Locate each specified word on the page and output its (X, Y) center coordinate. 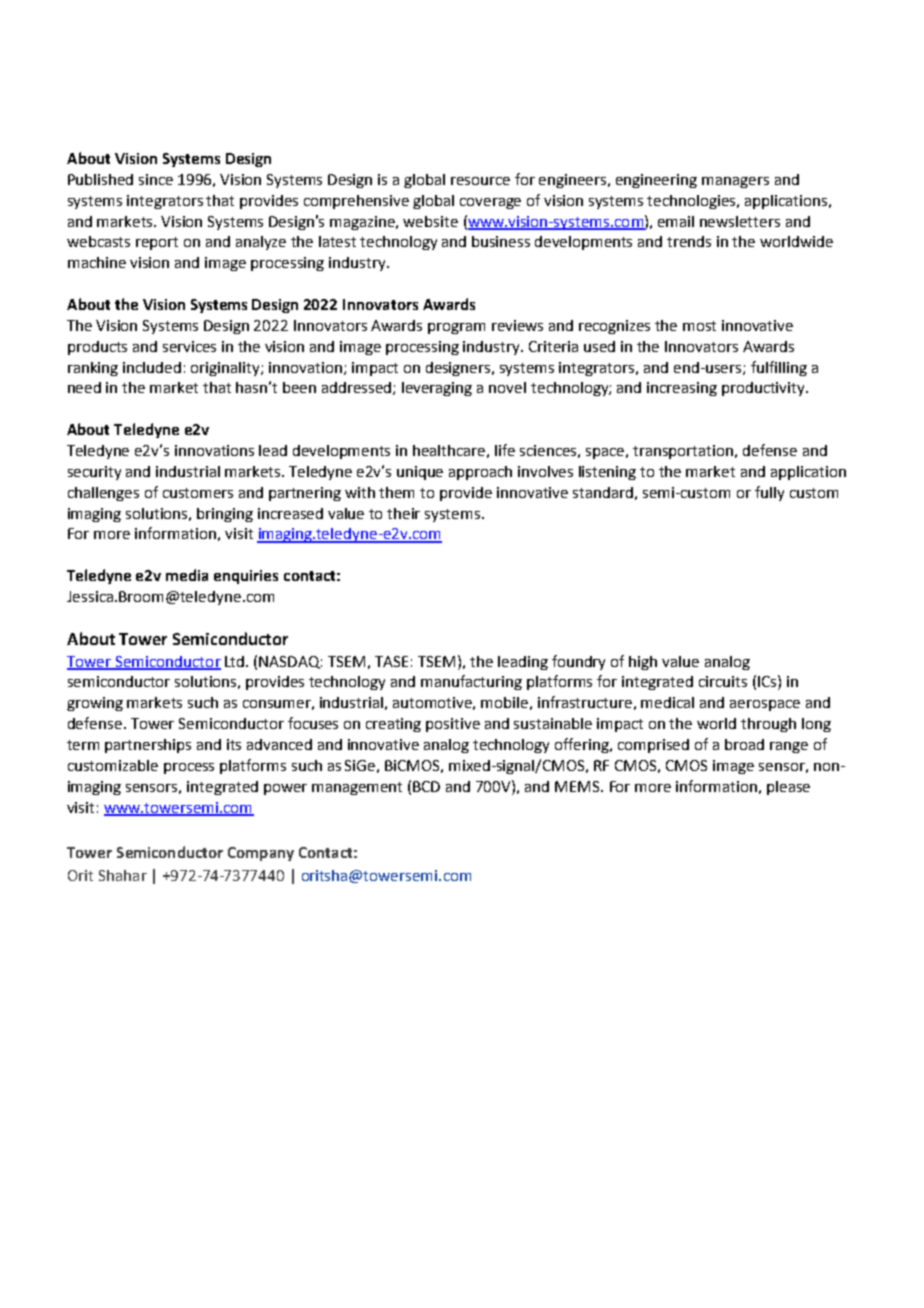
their (403, 513)
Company (261, 854)
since (156, 179)
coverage (490, 203)
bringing (225, 515)
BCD (426, 786)
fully (769, 493)
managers (735, 182)
